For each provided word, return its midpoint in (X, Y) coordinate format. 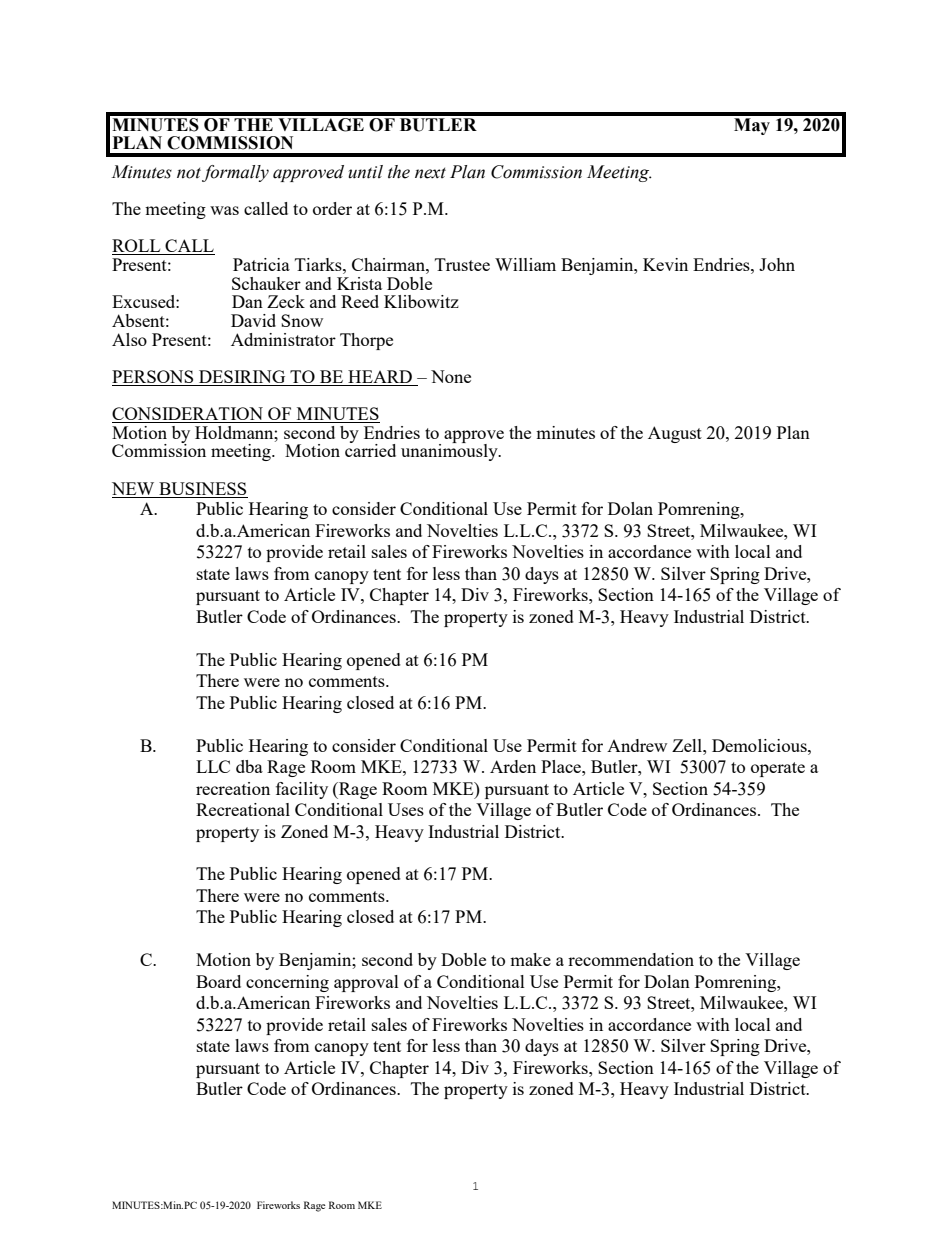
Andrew (637, 745)
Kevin (665, 264)
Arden (513, 766)
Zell (688, 745)
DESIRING (242, 378)
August (675, 434)
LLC (213, 766)
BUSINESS (202, 488)
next (430, 173)
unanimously (450, 451)
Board (218, 981)
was (224, 210)
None (451, 376)
